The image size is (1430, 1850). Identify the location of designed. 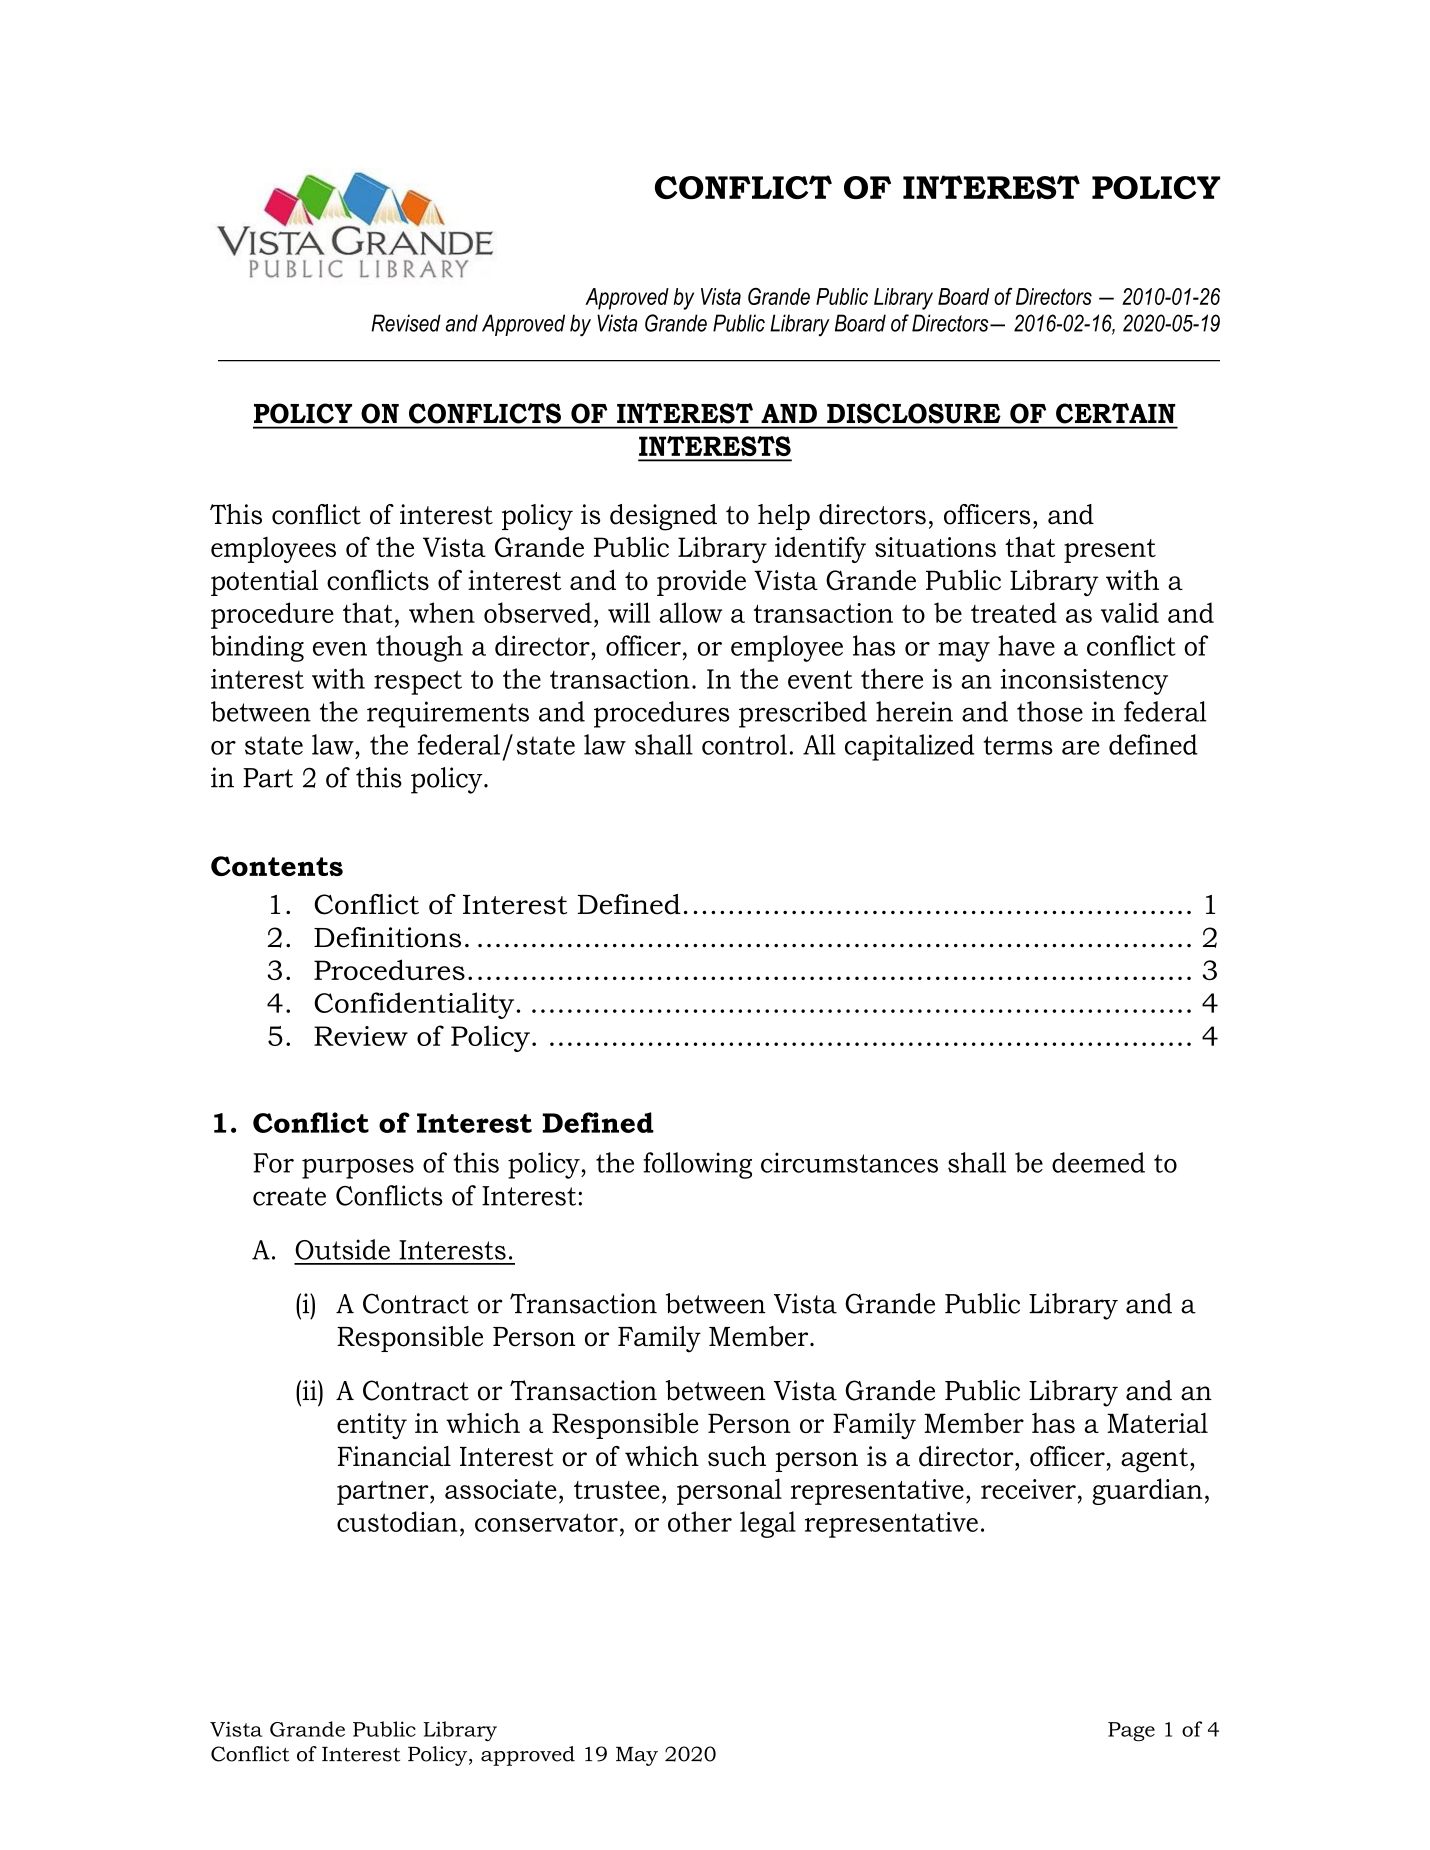
(663, 517).
